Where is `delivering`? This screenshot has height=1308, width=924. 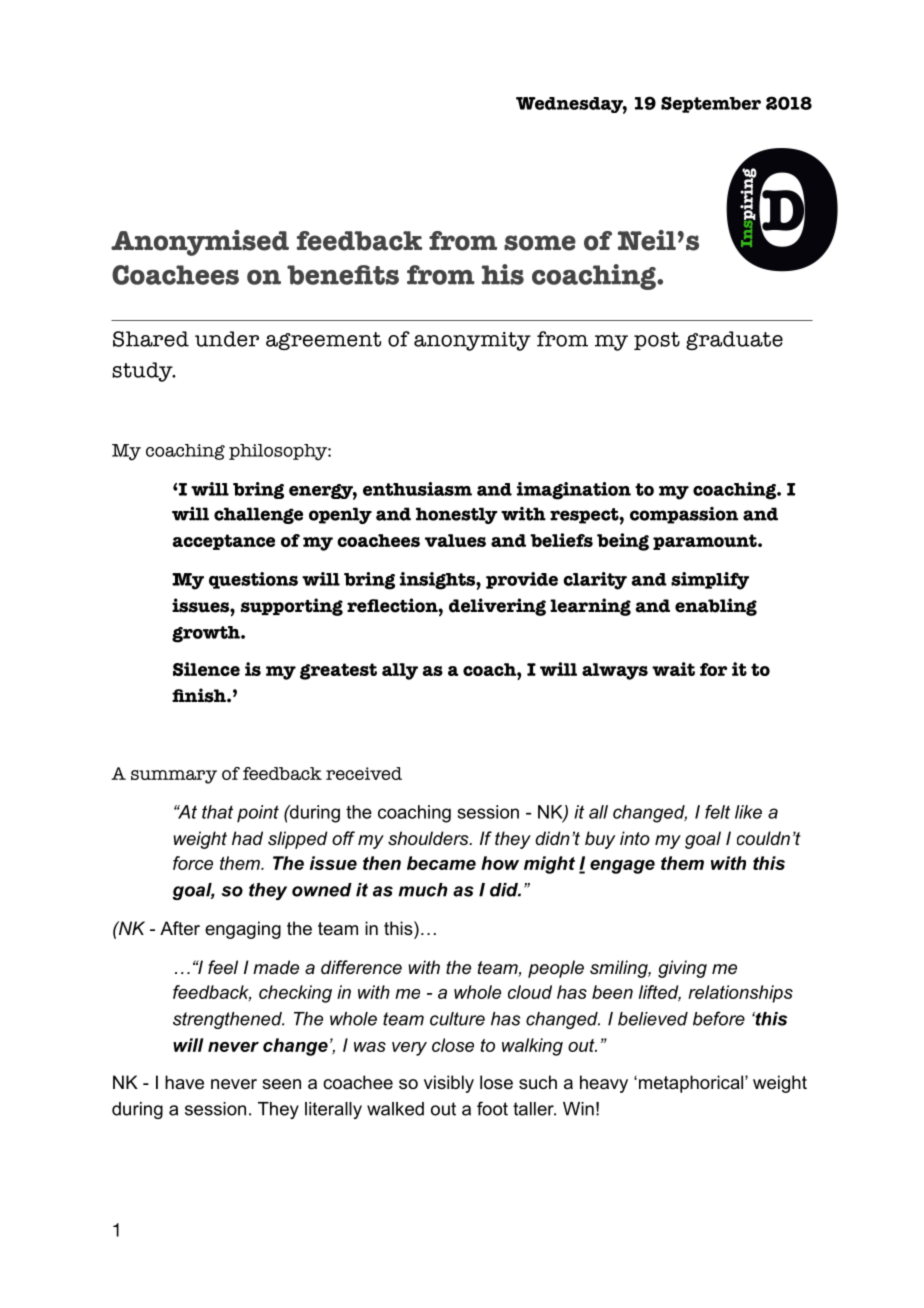
delivering is located at coordinates (497, 607).
